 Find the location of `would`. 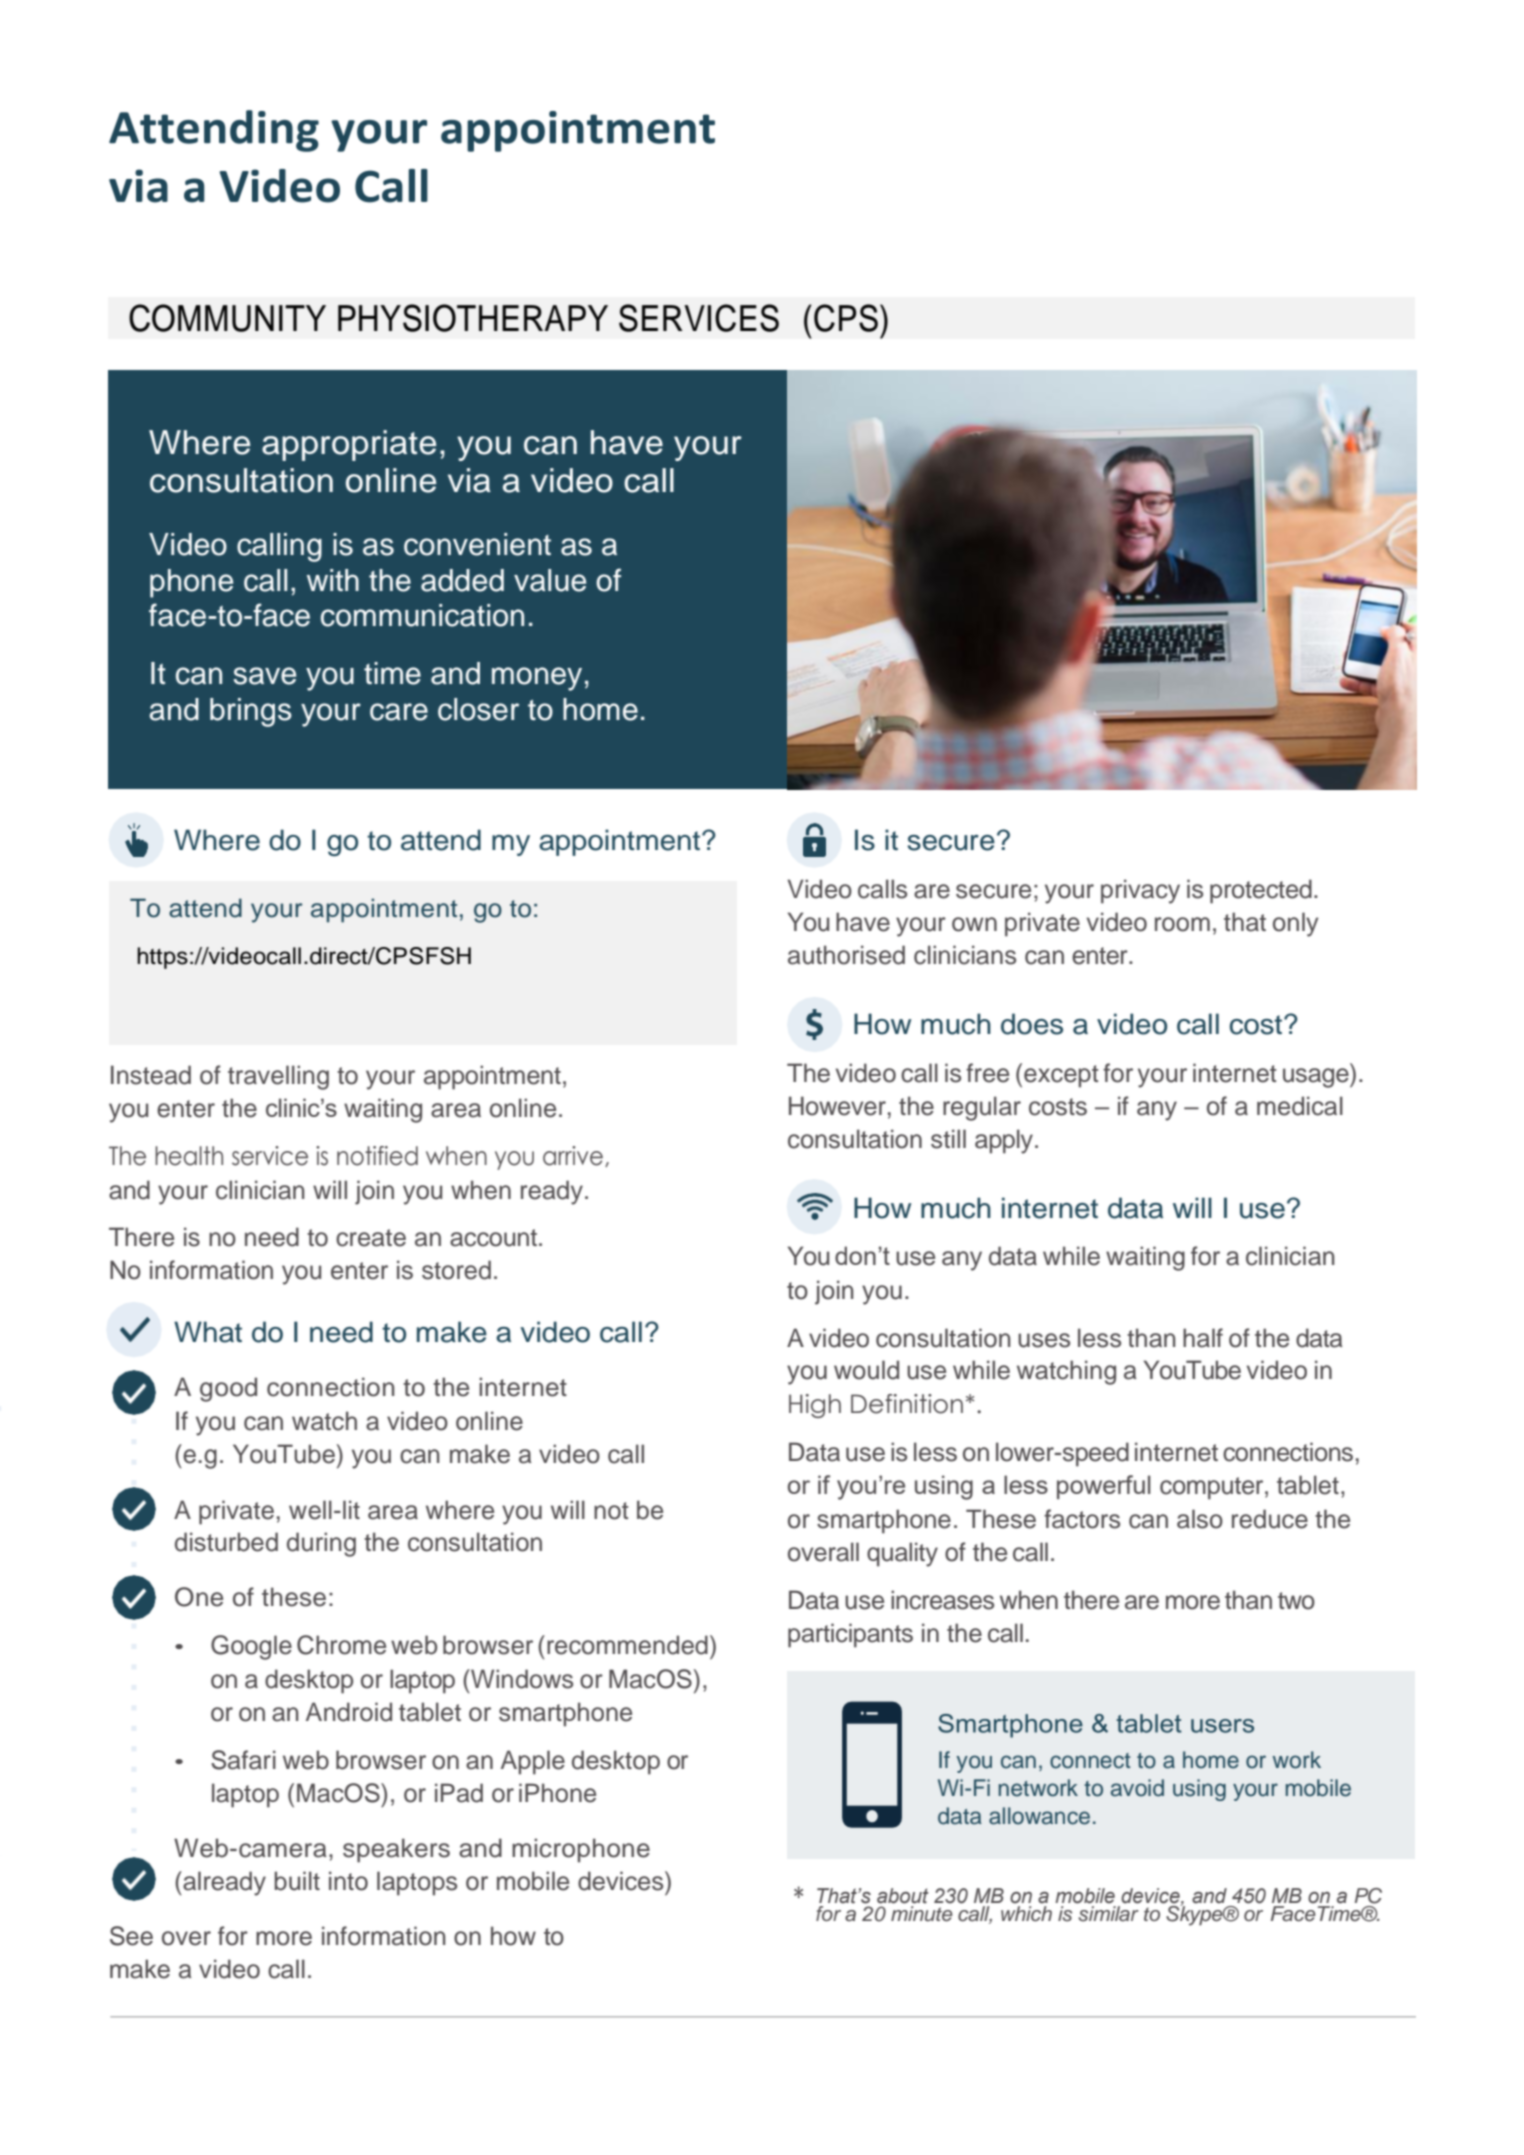

would is located at coordinates (866, 1370).
